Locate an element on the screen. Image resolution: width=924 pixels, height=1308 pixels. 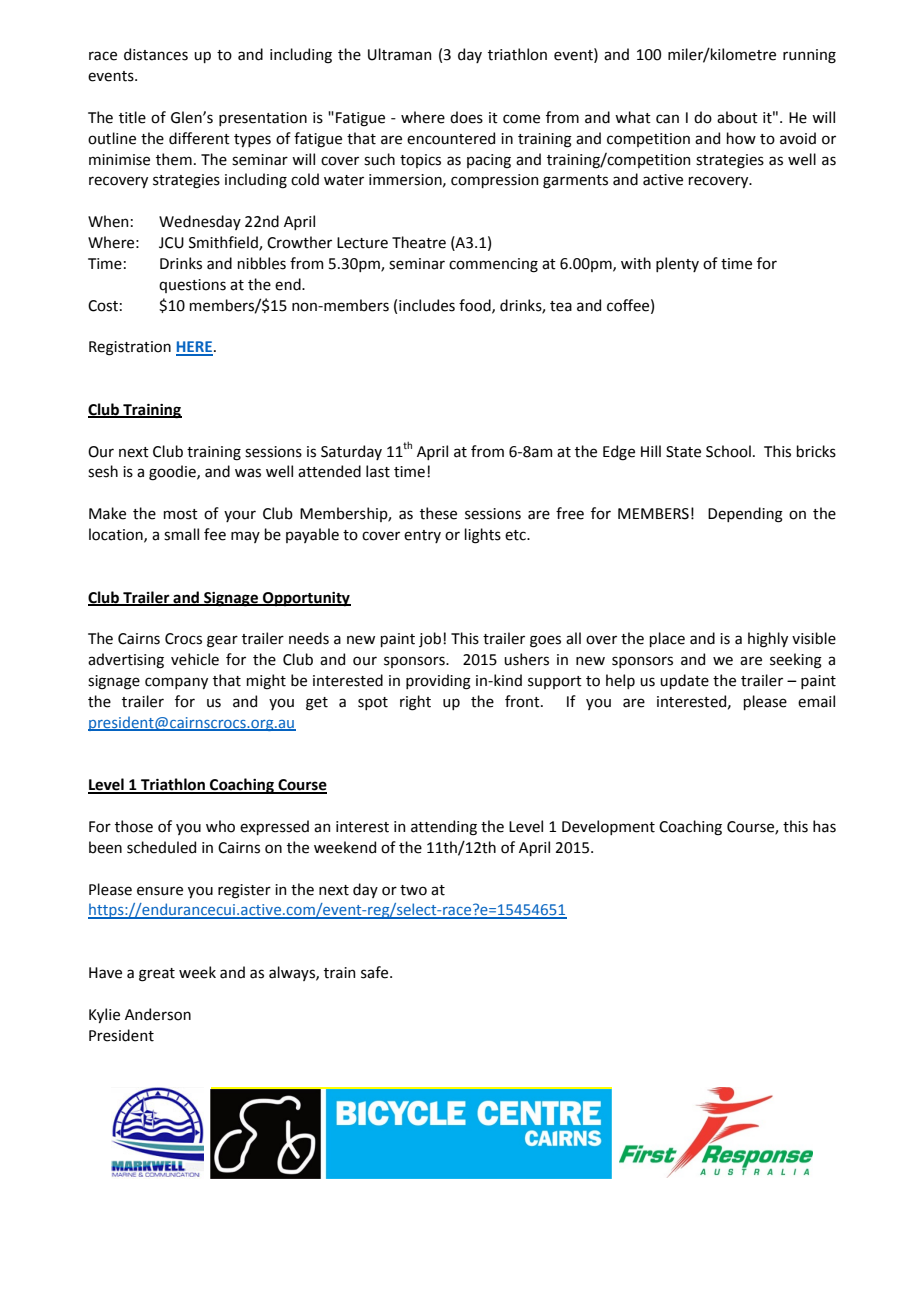
about is located at coordinates (737, 117).
